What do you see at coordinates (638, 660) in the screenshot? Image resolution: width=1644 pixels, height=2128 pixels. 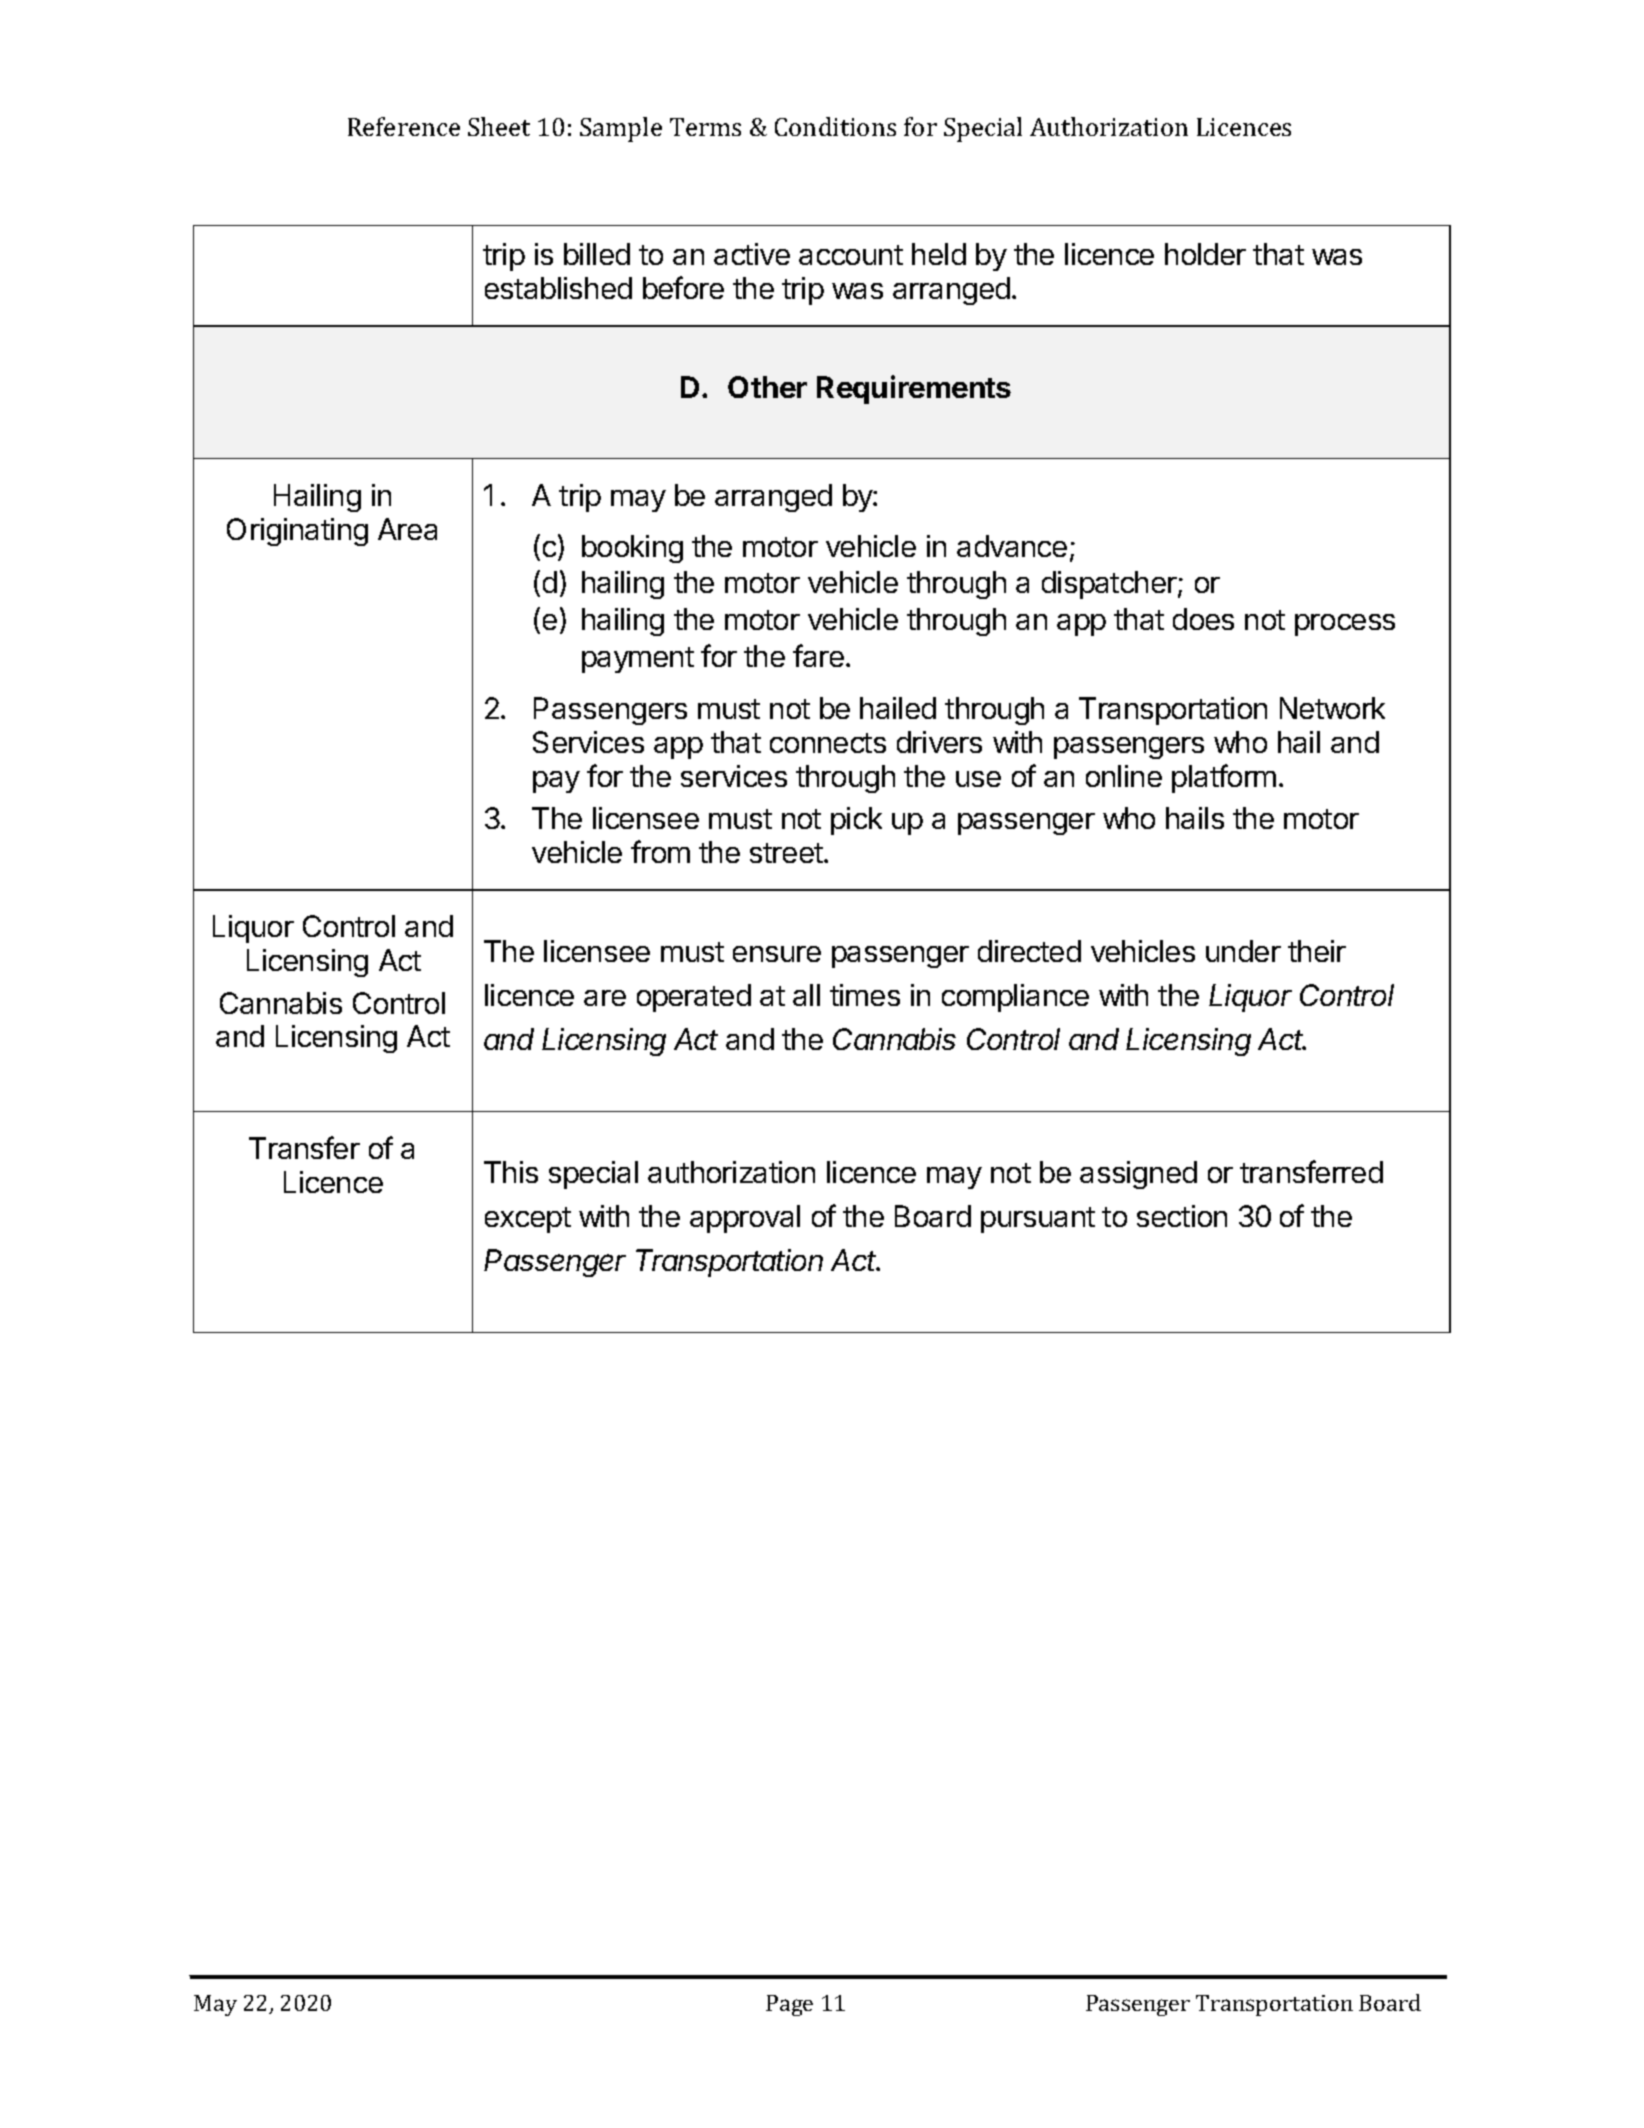 I see `payment` at bounding box center [638, 660].
